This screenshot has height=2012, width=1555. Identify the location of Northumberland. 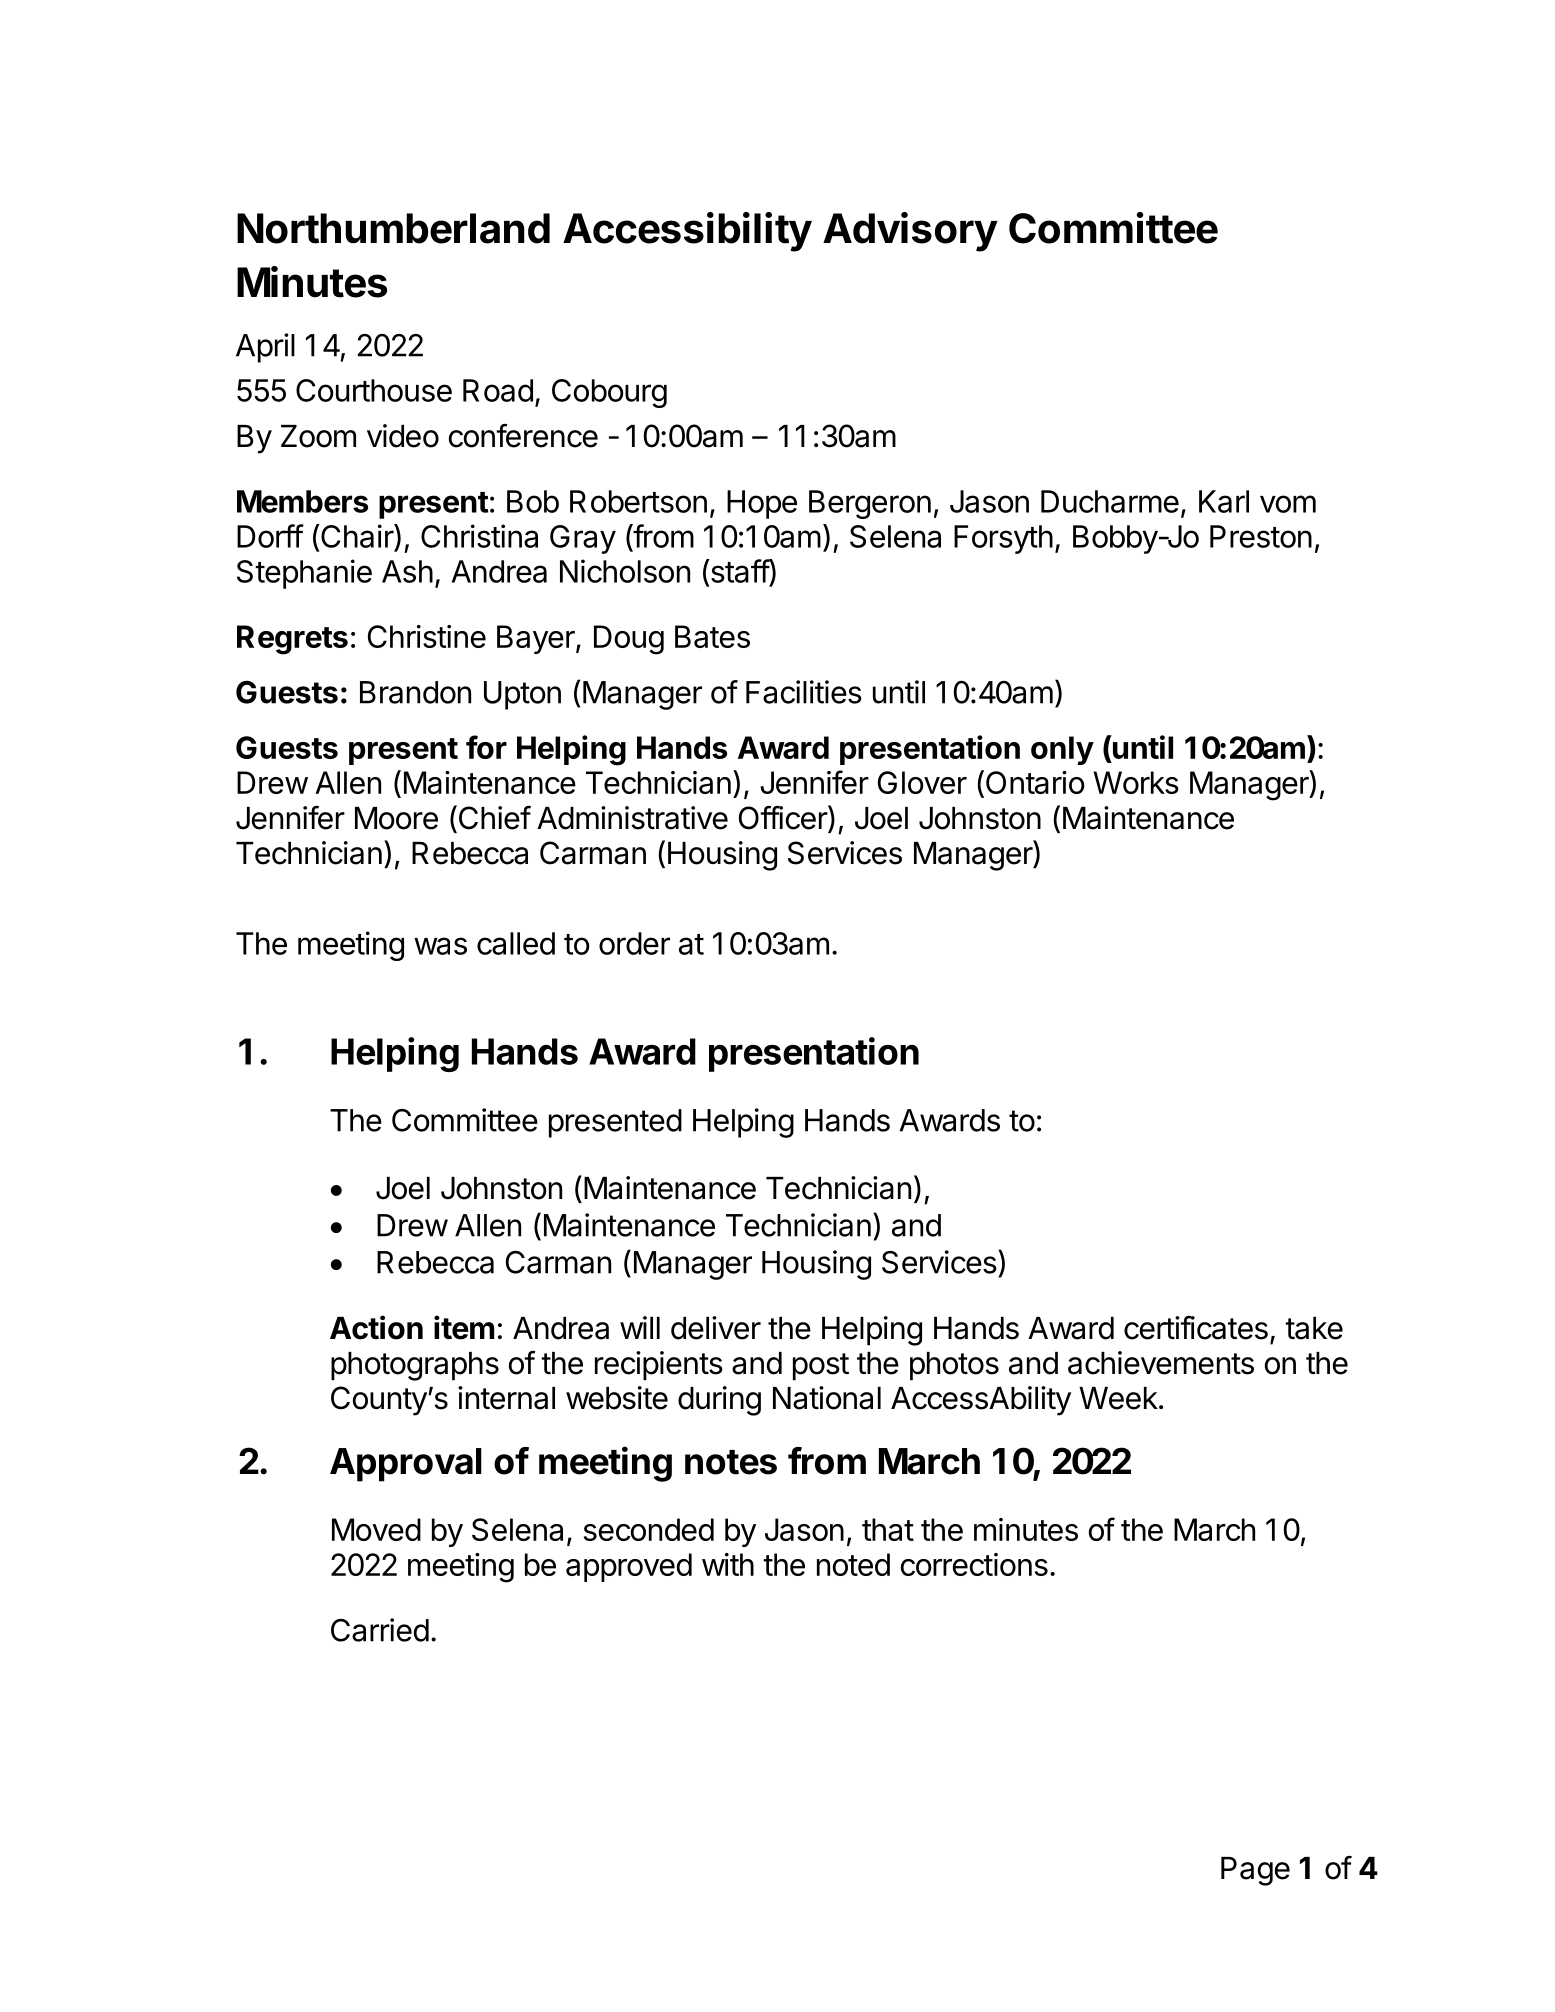
(393, 228).
